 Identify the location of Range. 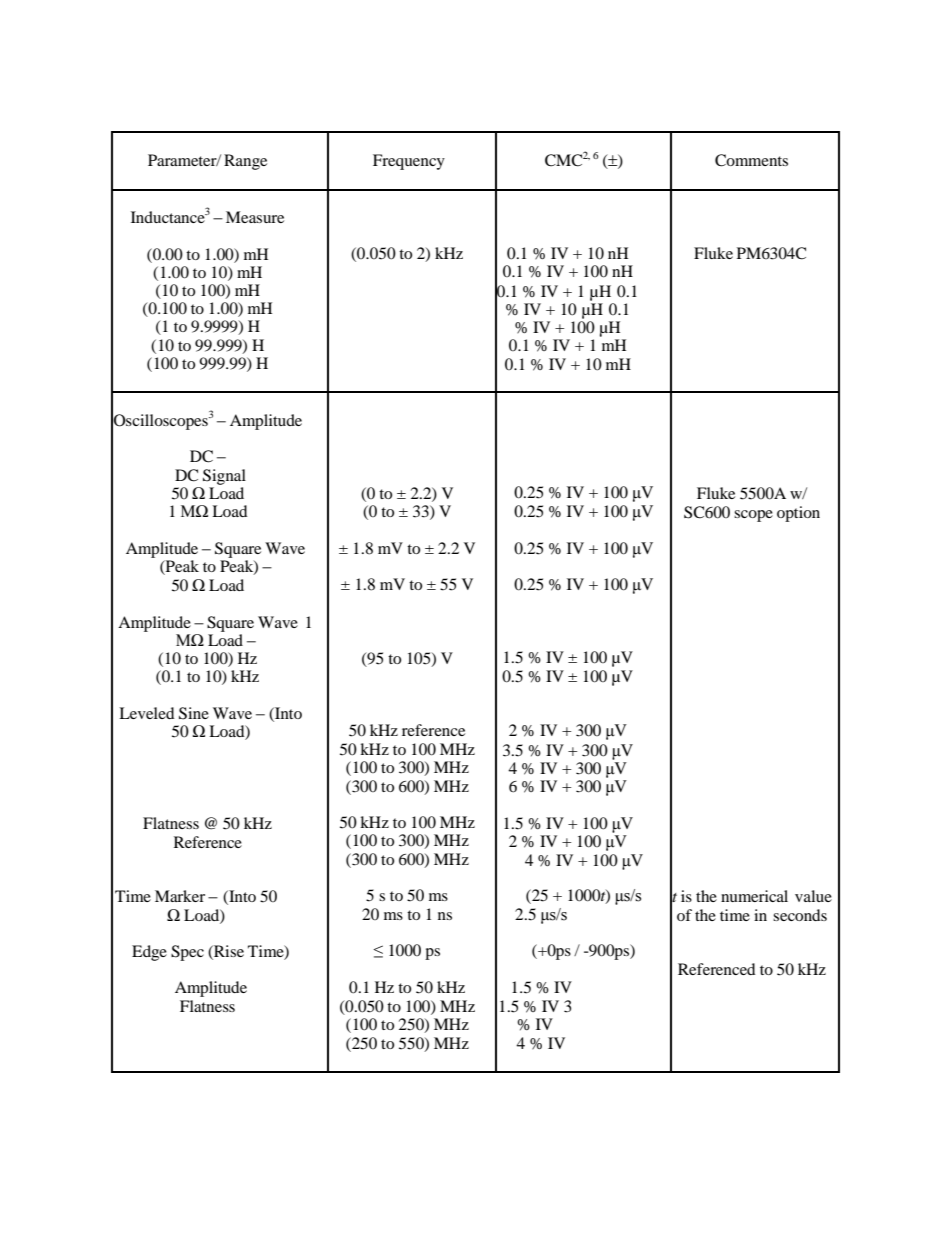
(245, 162).
